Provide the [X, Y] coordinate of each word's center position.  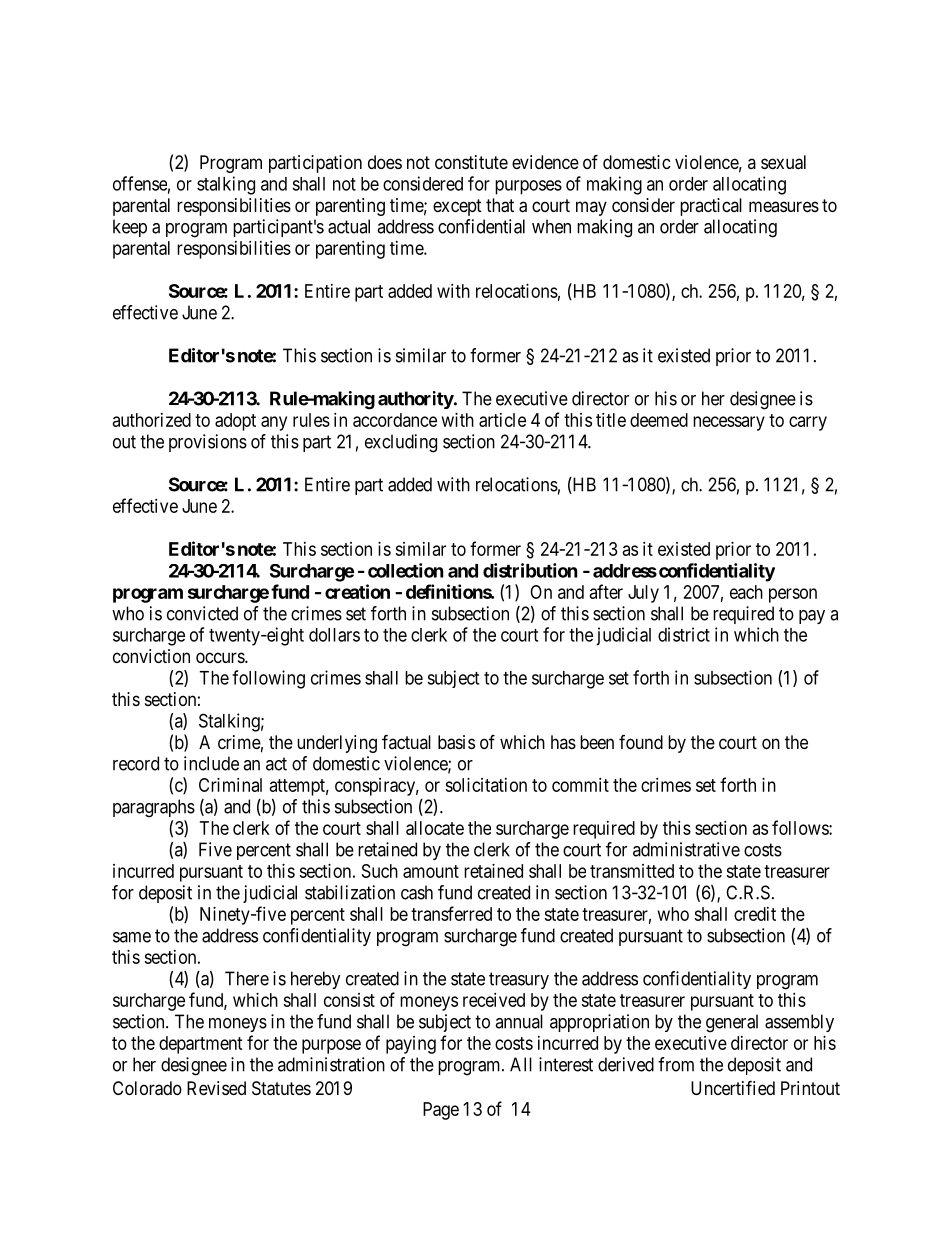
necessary [729, 423]
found [641, 742]
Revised [216, 1088]
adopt [235, 422]
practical [711, 207]
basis [456, 742]
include [211, 763]
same [132, 937]
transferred [451, 913]
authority [416, 400]
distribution [530, 570]
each [746, 592]
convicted [202, 613]
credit [755, 914]
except [457, 207]
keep [130, 228]
